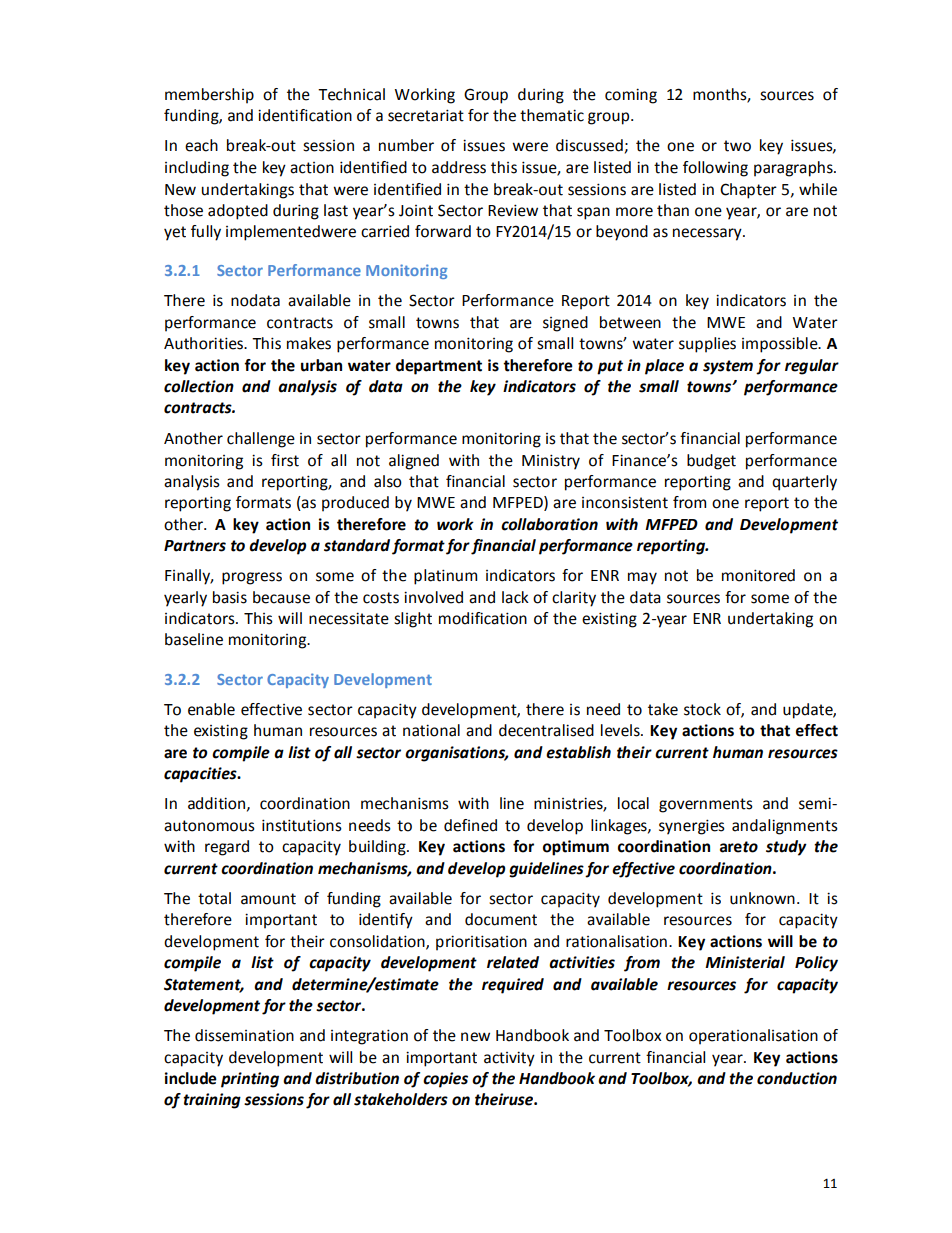 The image size is (952, 1233). What do you see at coordinates (737, 146) in the screenshot?
I see `two` at bounding box center [737, 146].
